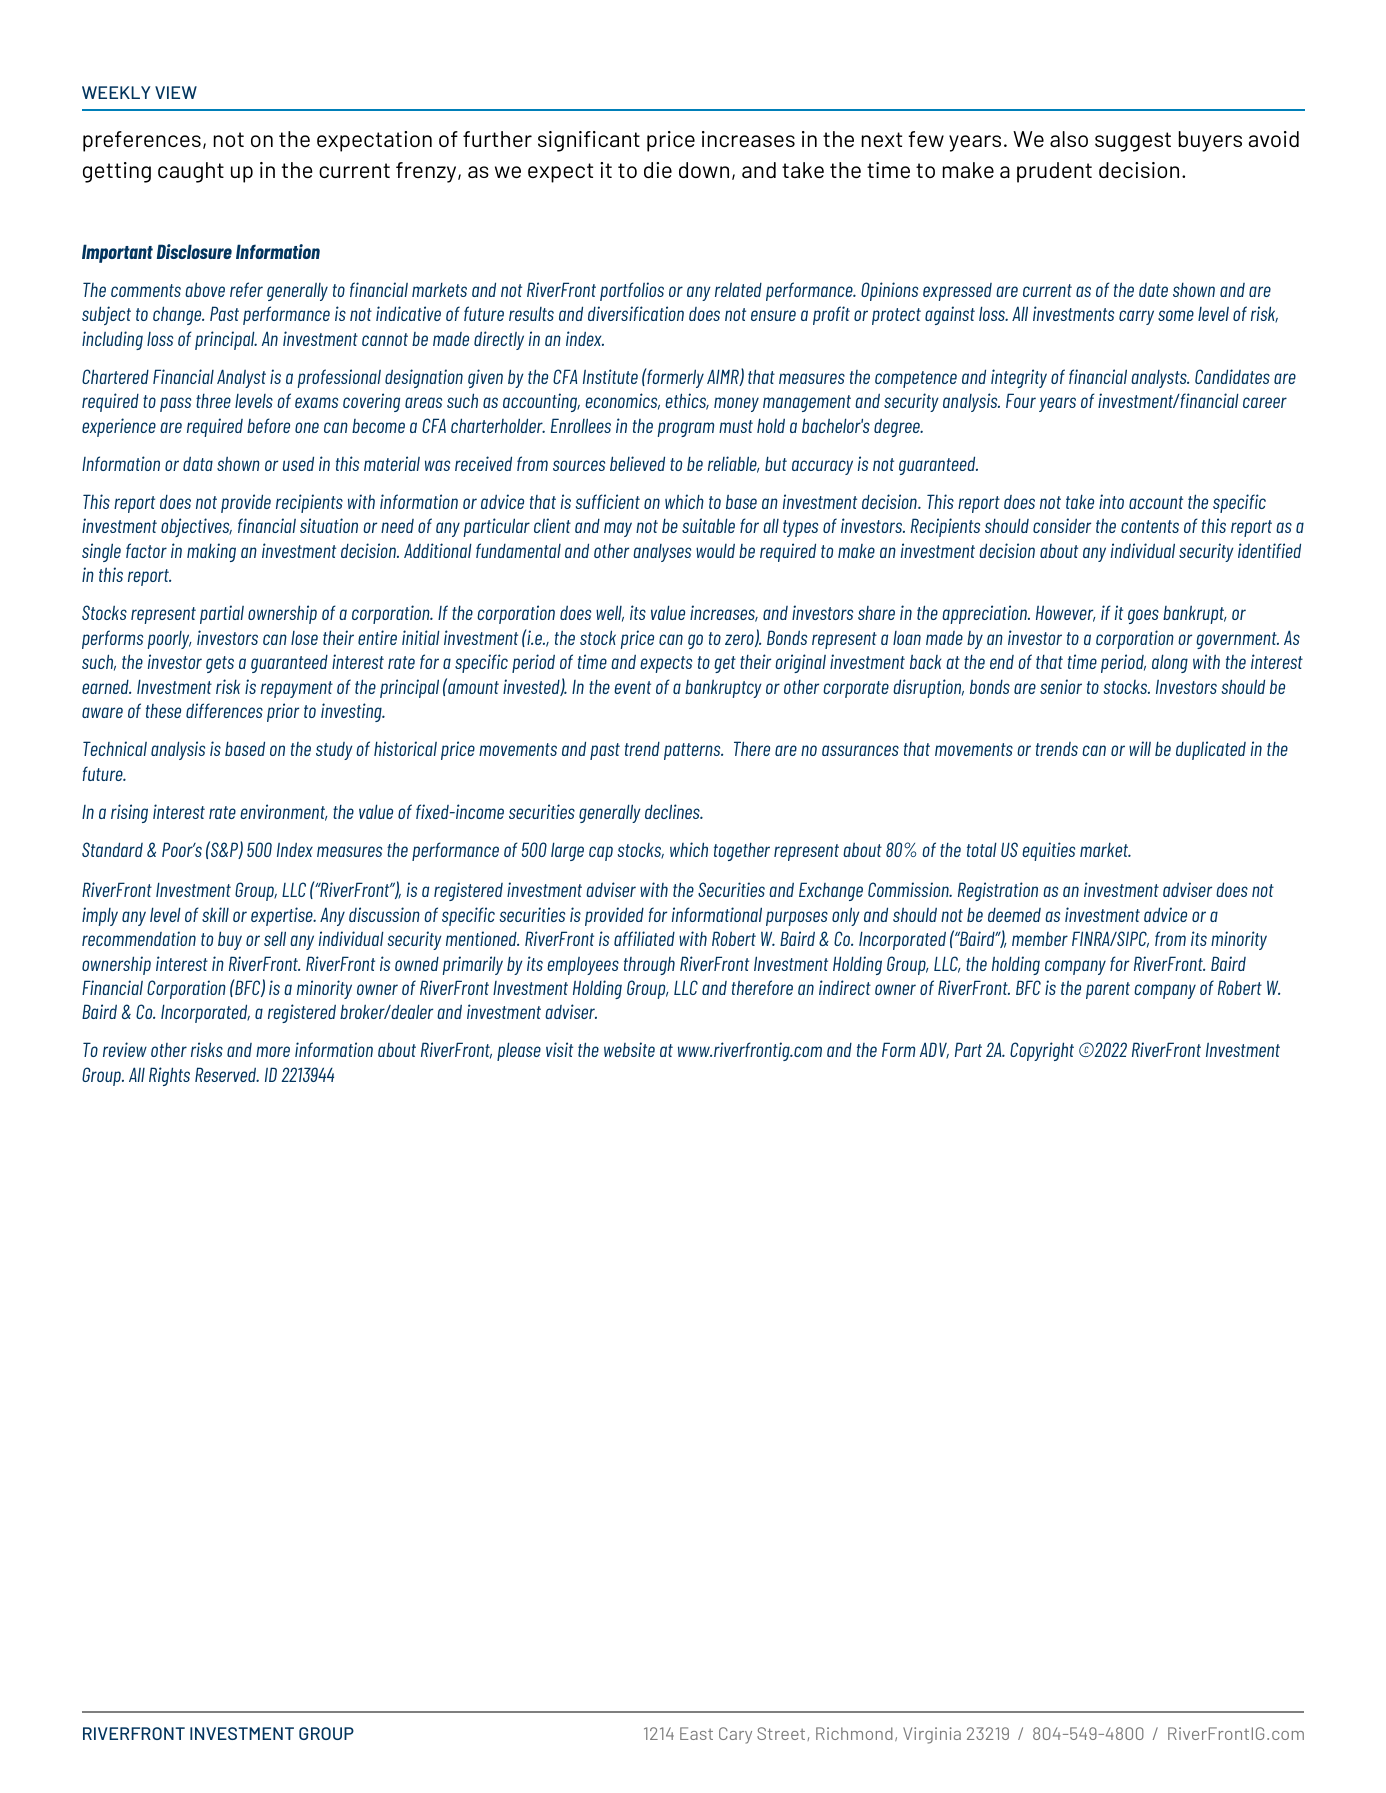  What do you see at coordinates (932, 1735) in the screenshot?
I see `Virginia` at bounding box center [932, 1735].
